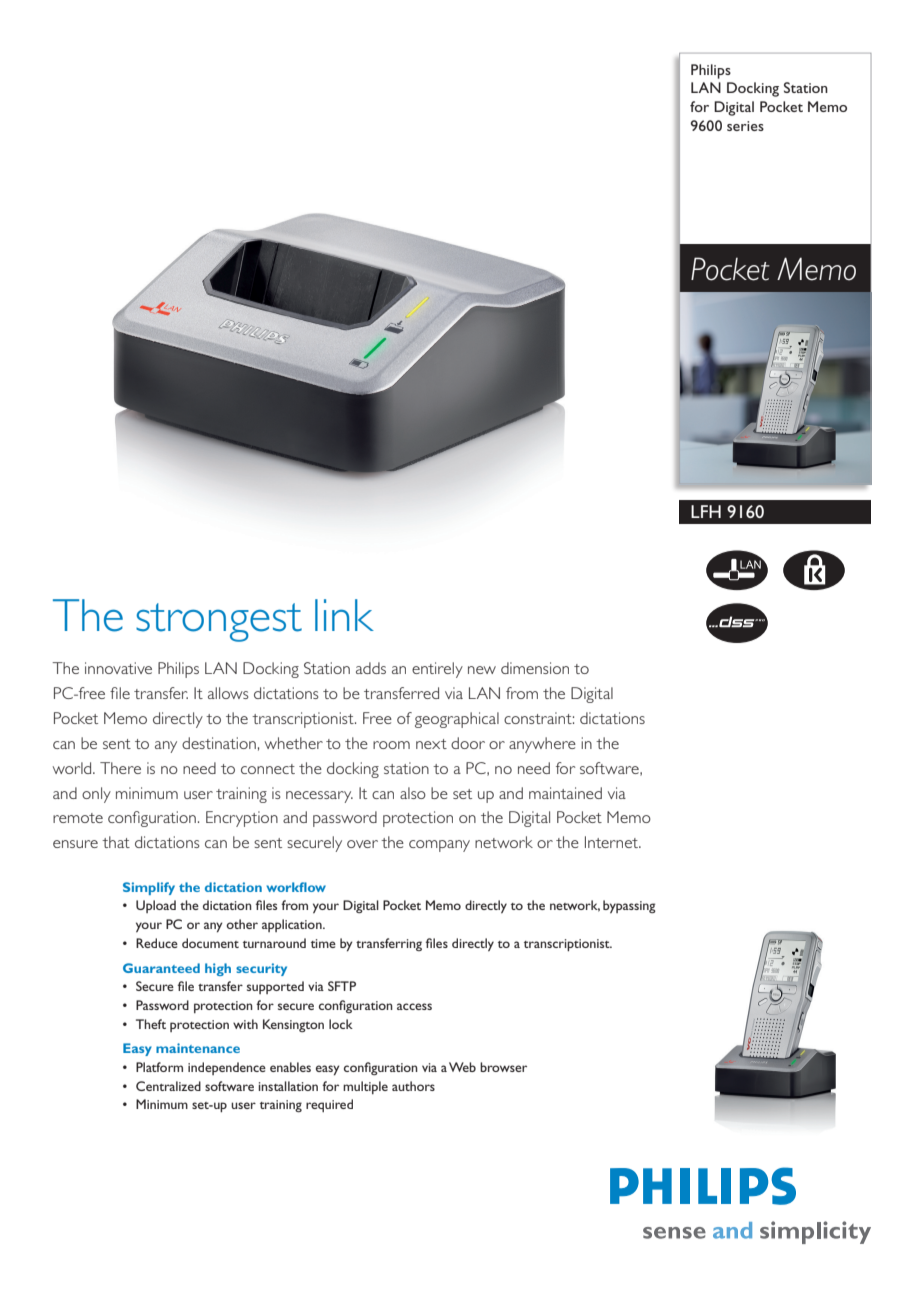 The height and width of the screenshot is (1308, 924). Describe the element at coordinates (413, 1086) in the screenshot. I see `authors` at that location.
